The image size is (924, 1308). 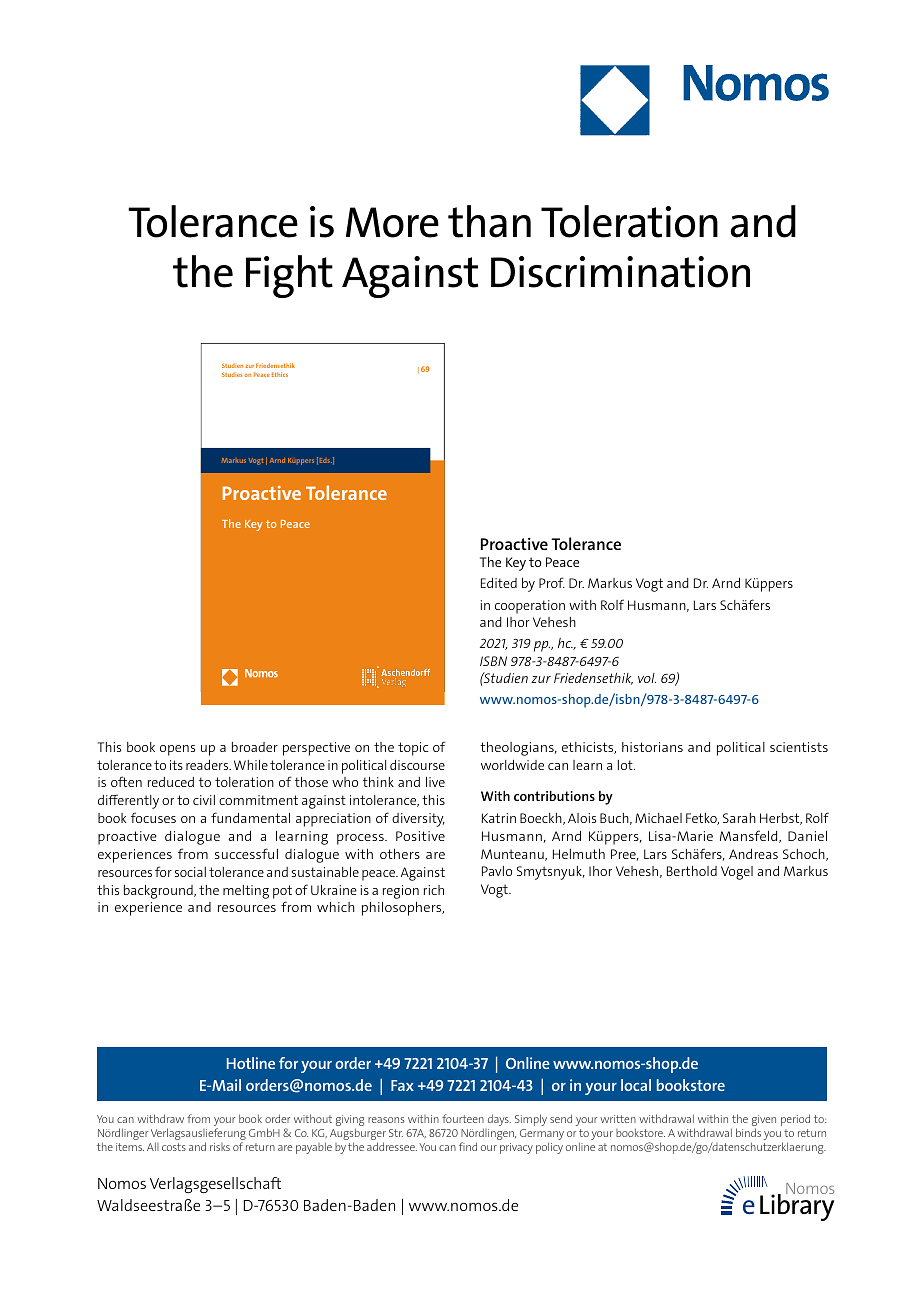 I want to click on than, so click(x=489, y=221).
